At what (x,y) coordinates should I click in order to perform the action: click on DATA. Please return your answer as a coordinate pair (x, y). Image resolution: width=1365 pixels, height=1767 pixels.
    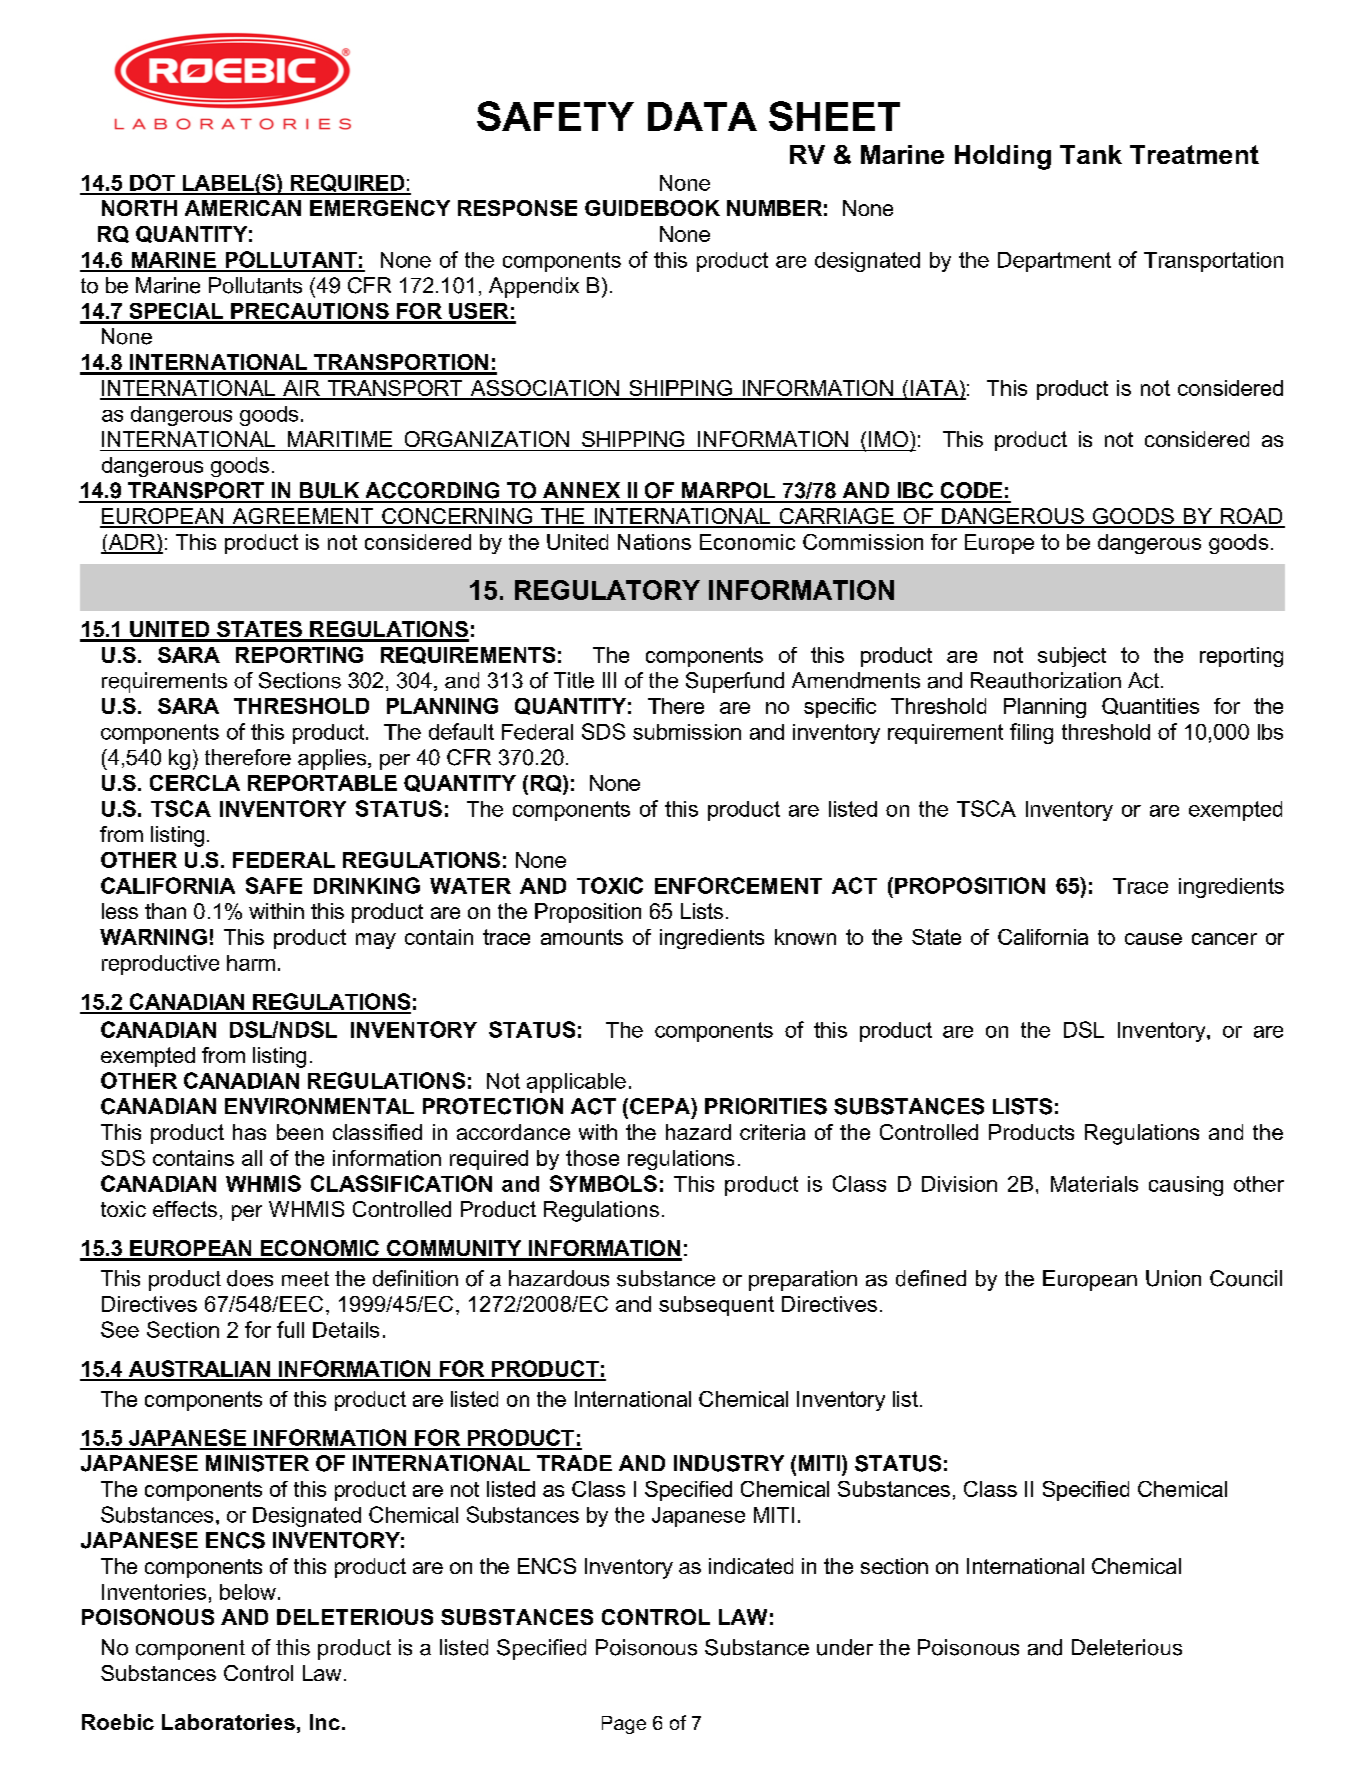
    Looking at the image, I should click on (702, 116).
